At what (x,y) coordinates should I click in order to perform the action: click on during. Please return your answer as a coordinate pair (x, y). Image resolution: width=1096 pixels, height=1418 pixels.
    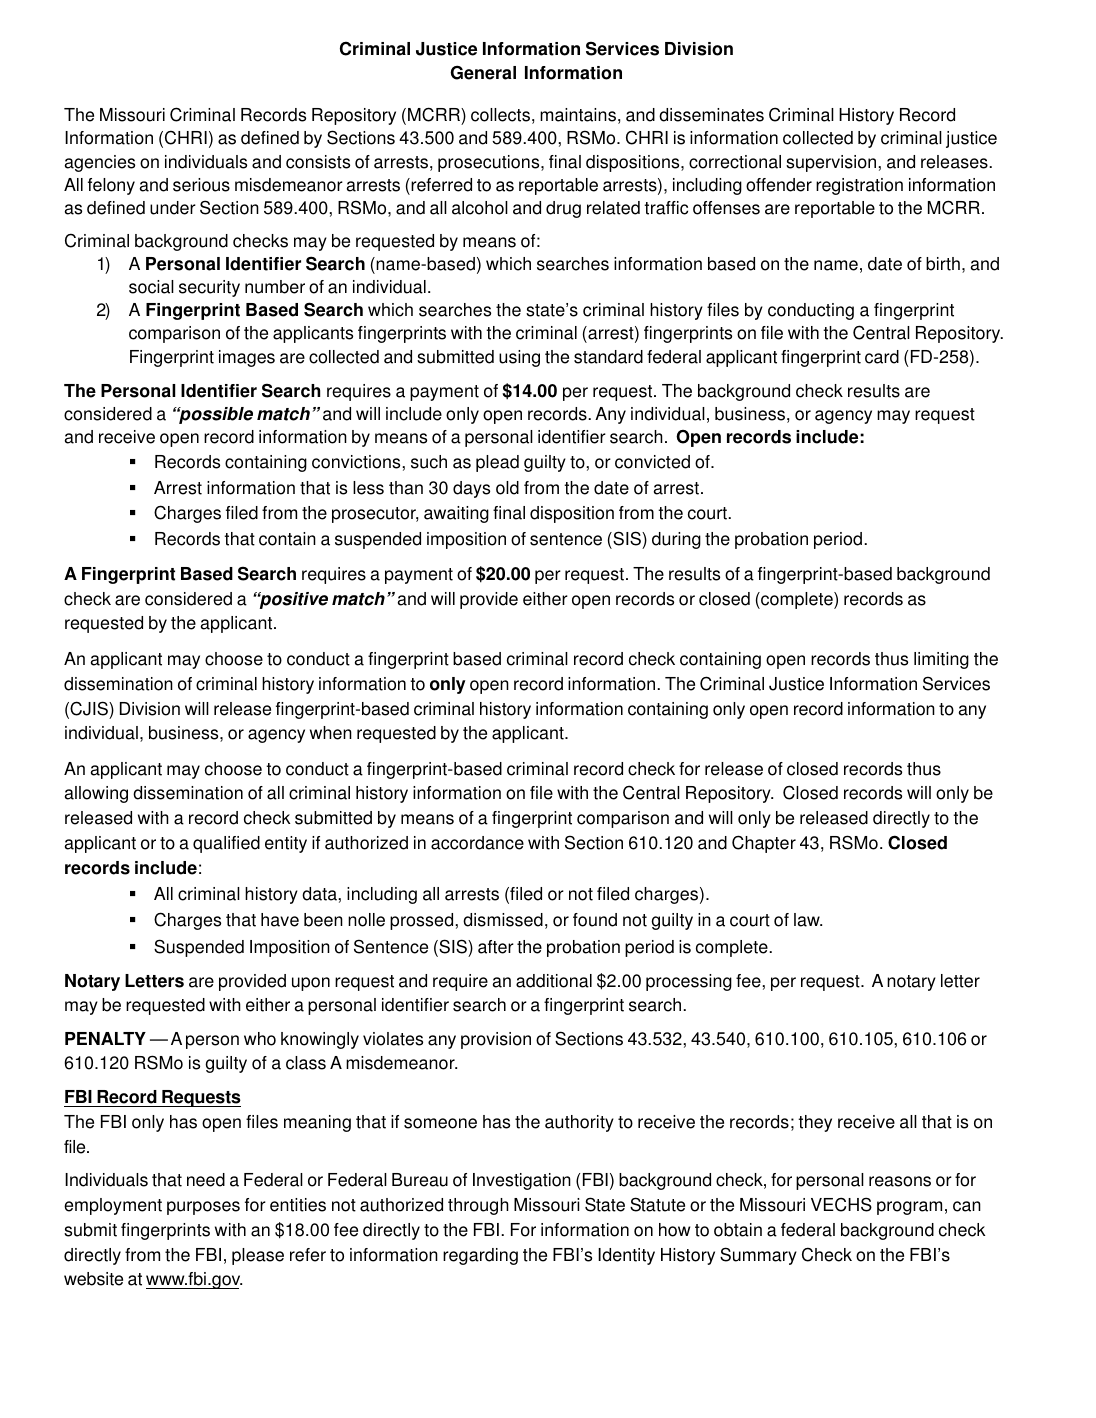
    Looking at the image, I should click on (676, 540).
